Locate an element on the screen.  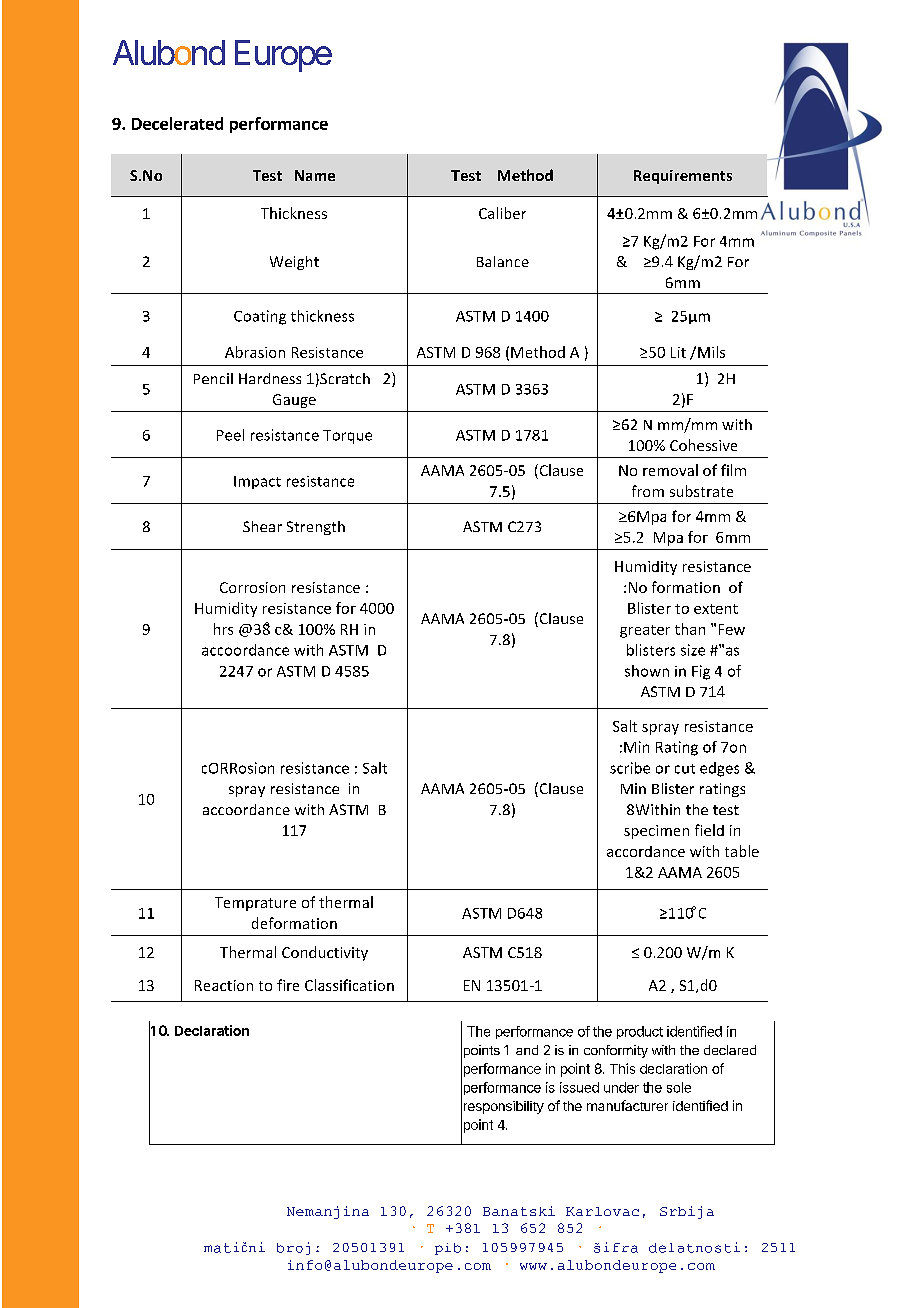
Name is located at coordinates (315, 175).
